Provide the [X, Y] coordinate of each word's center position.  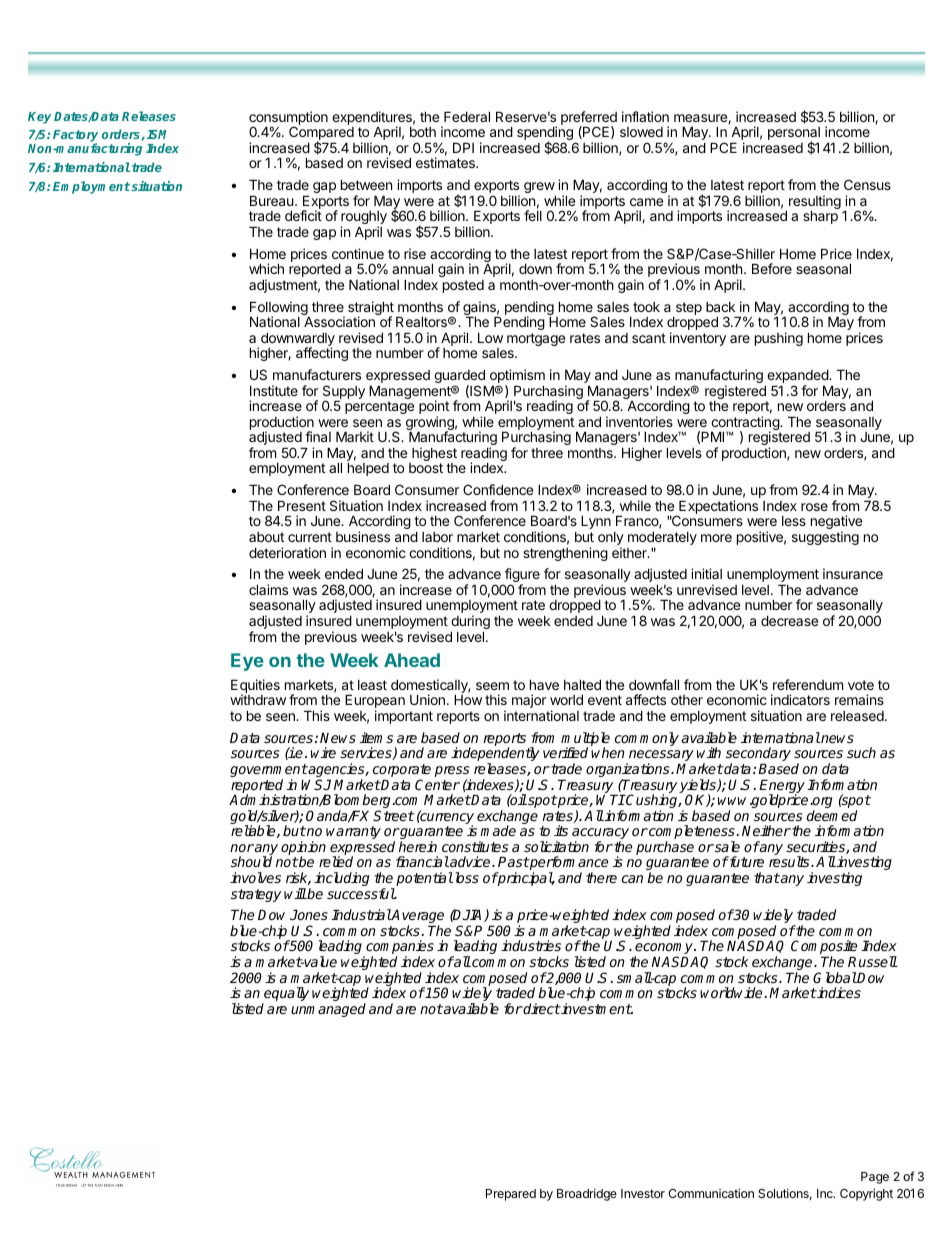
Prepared [511, 1195]
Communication [711, 1193]
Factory [75, 137]
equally [285, 995]
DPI [463, 147]
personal [794, 135]
